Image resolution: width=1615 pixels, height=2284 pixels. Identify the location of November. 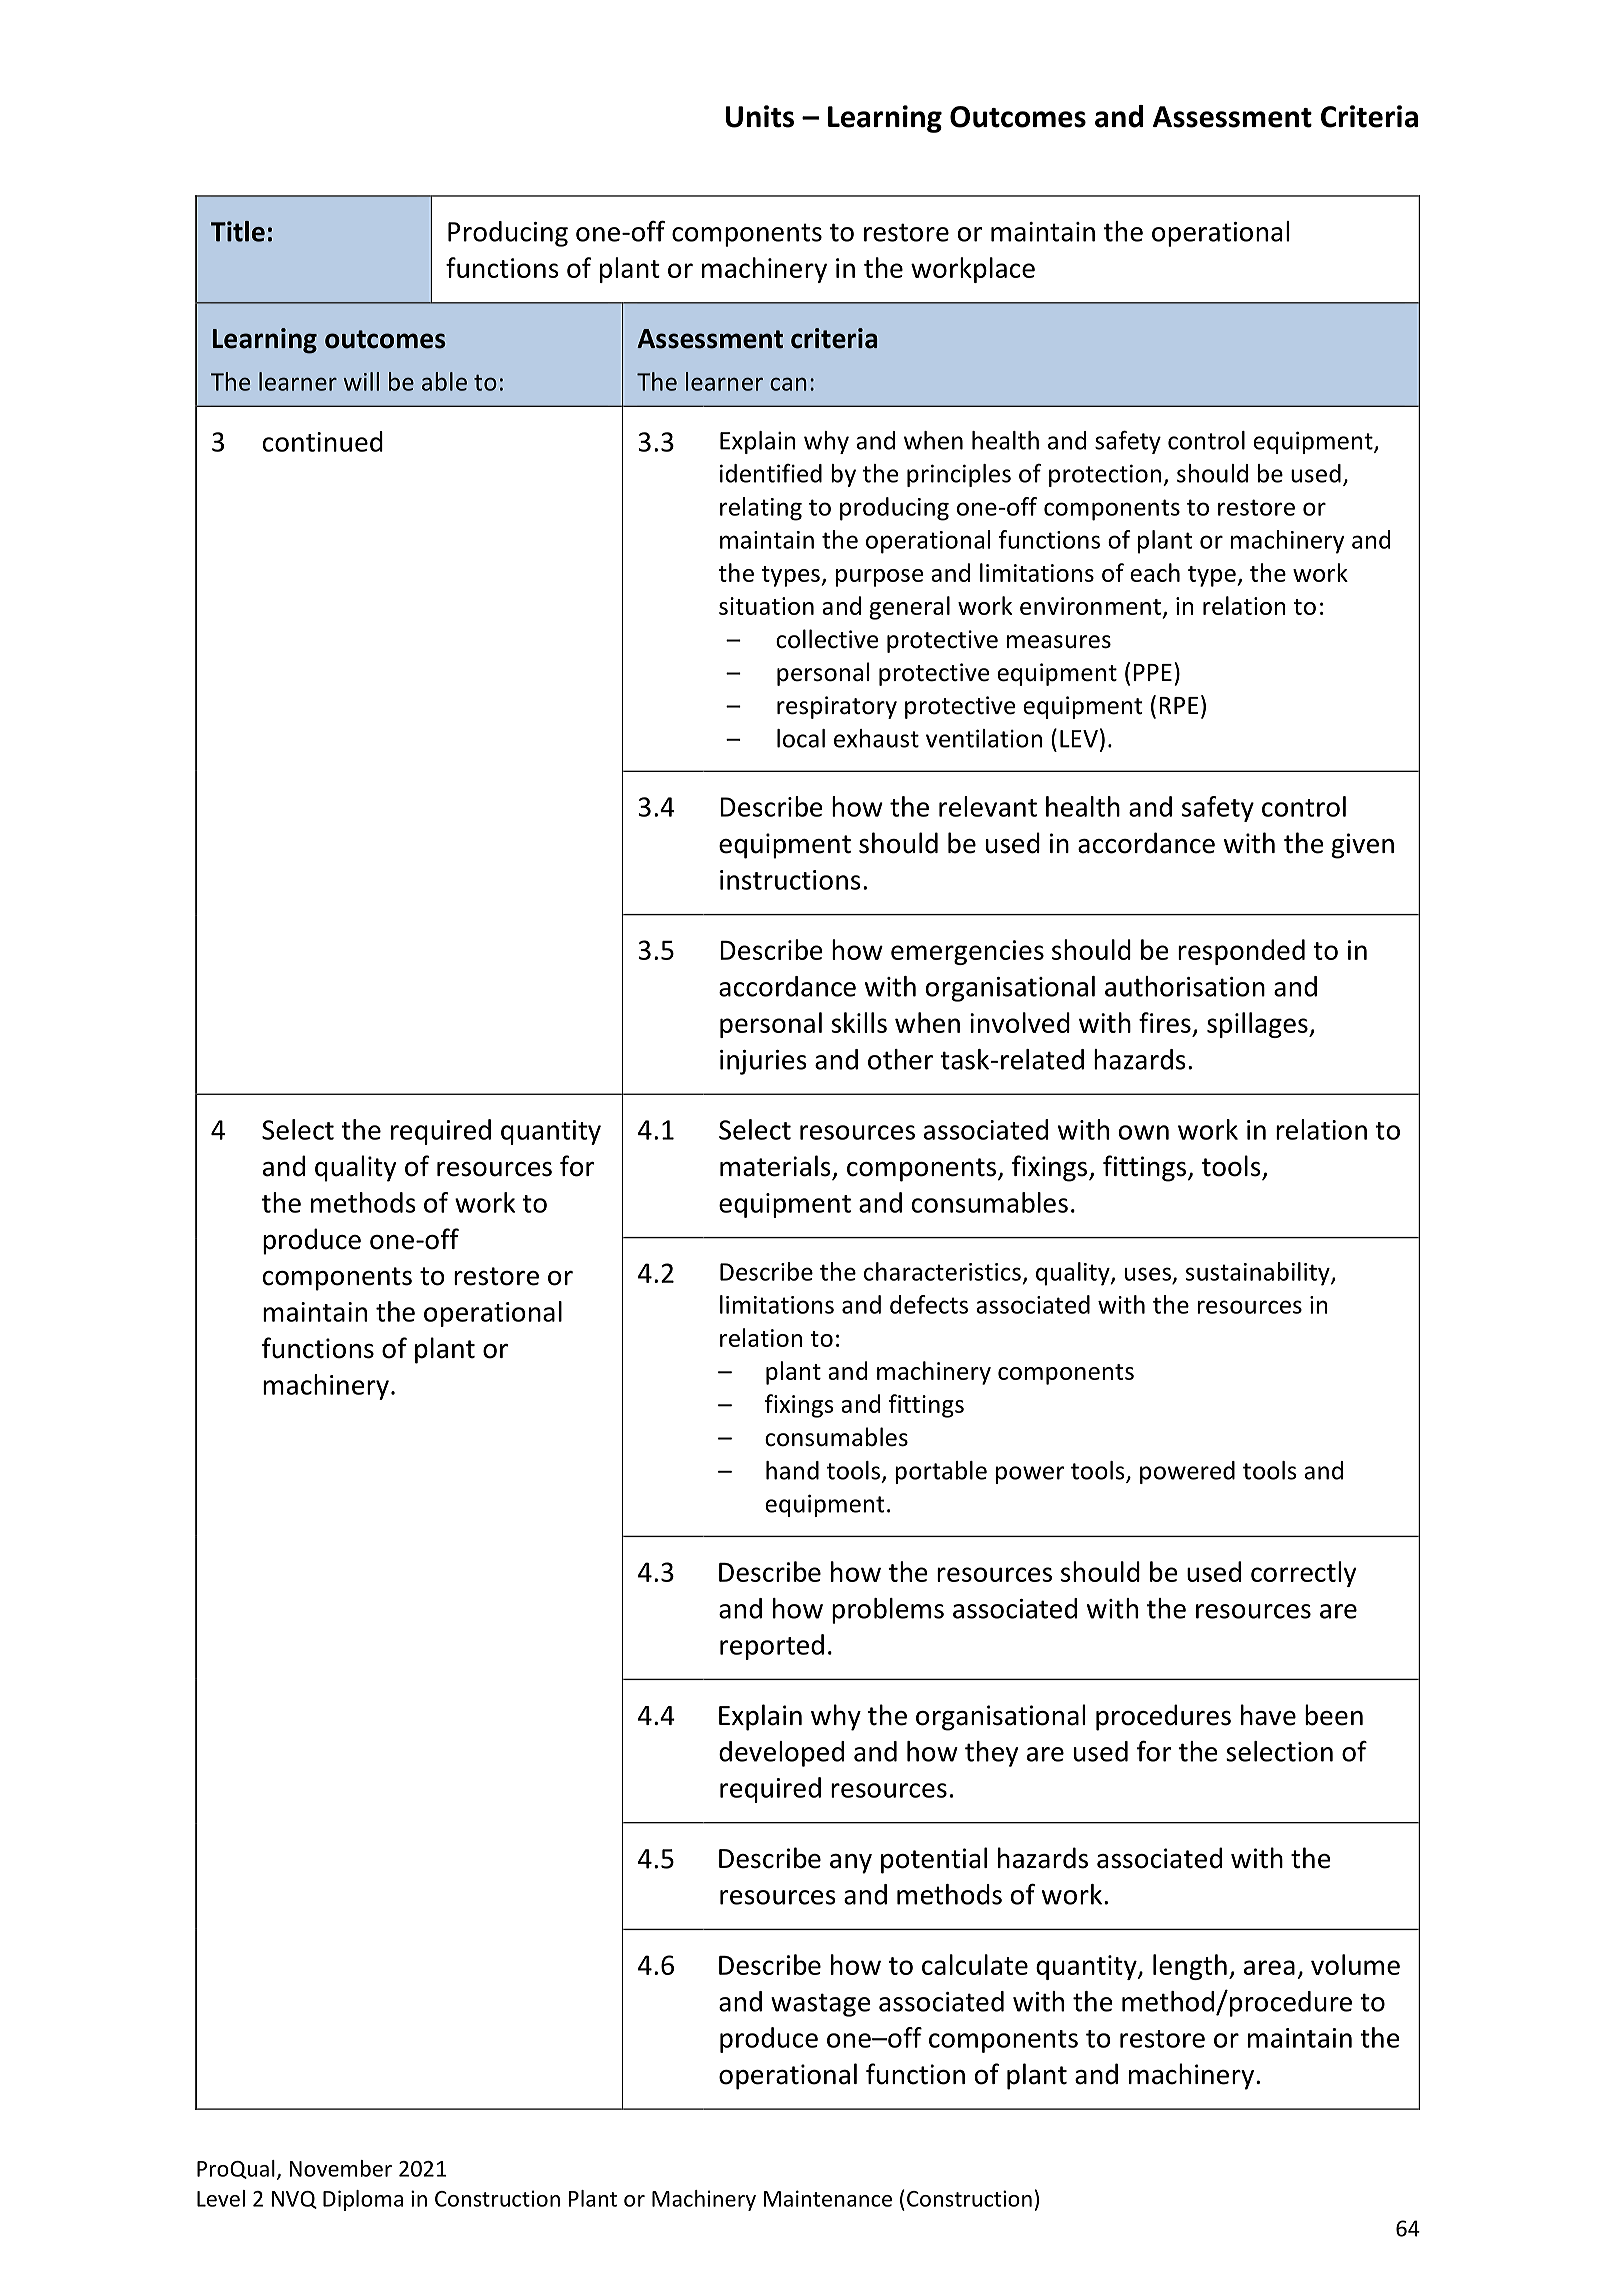
(340, 2168).
